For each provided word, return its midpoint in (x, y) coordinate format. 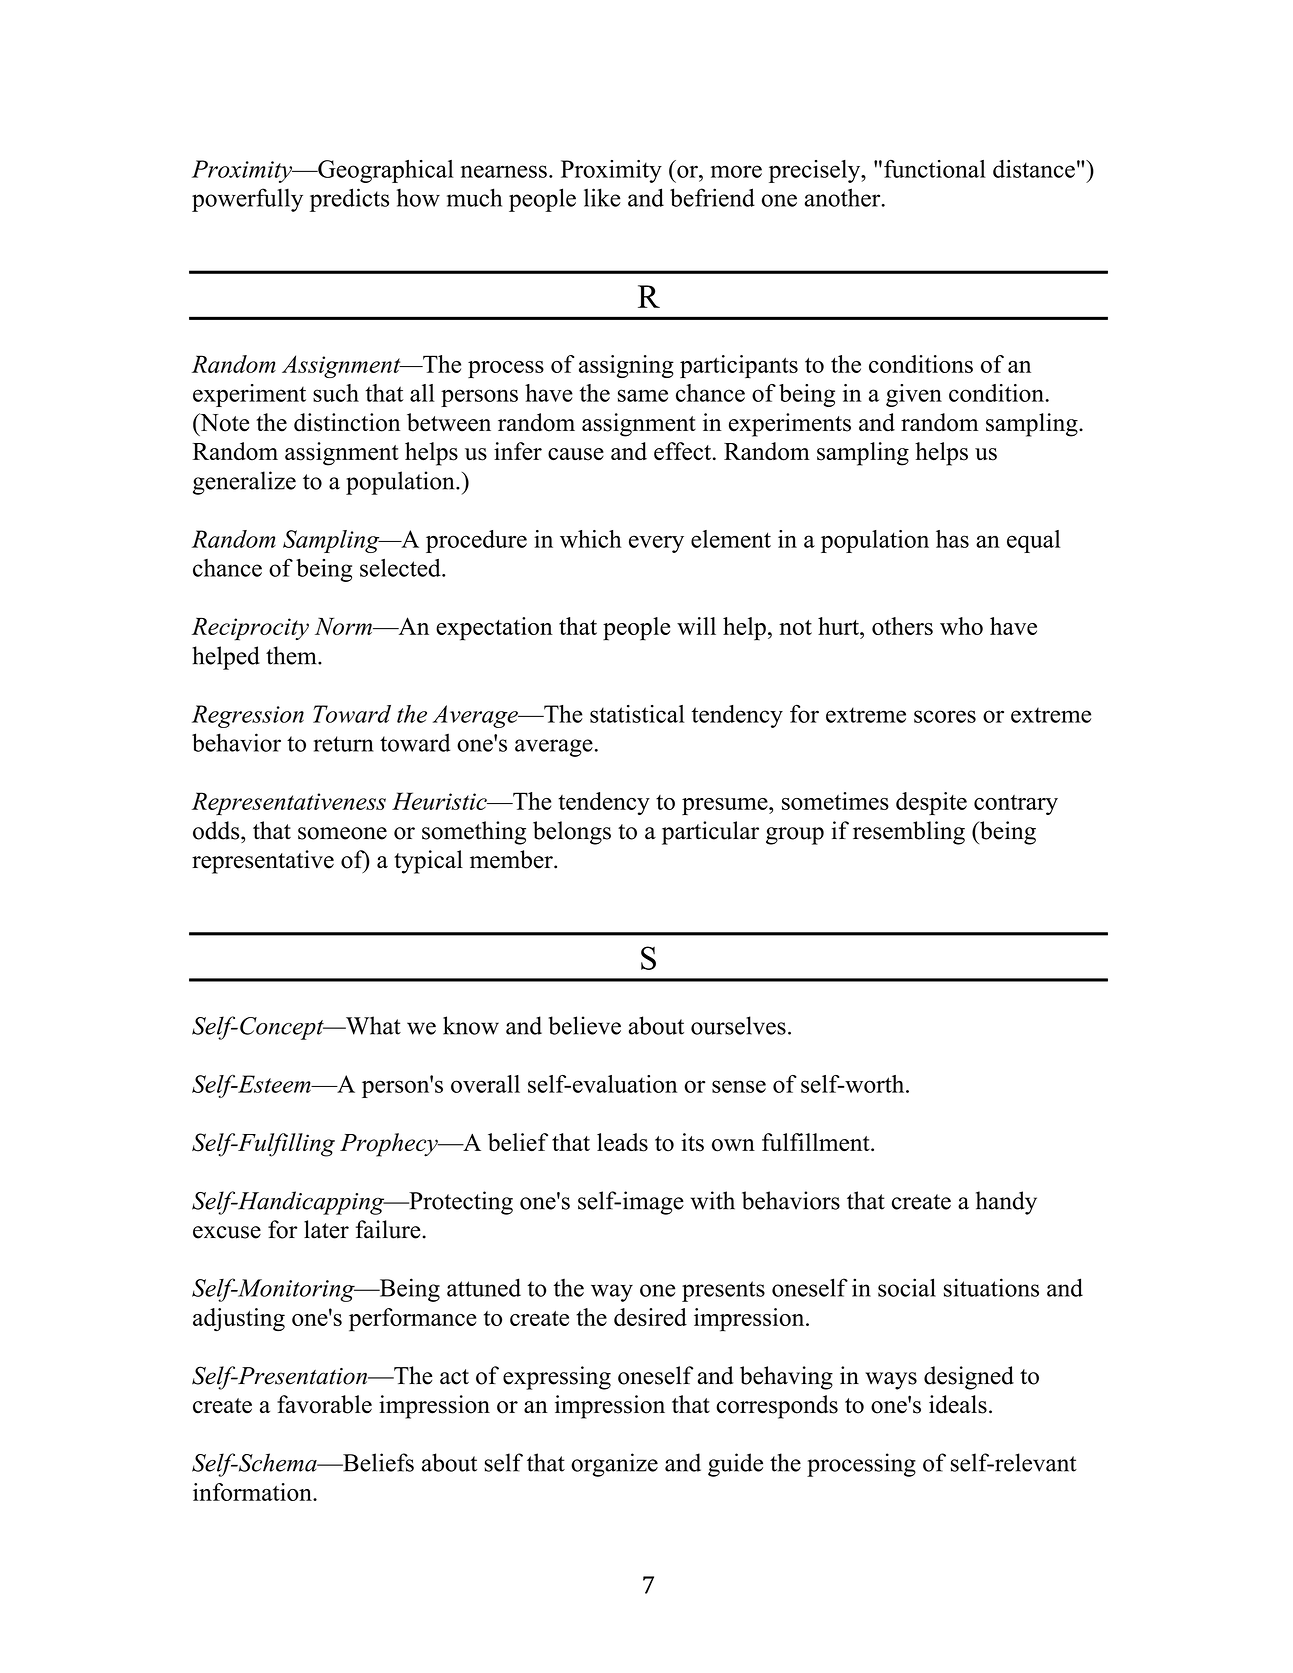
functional (935, 169)
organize (614, 1465)
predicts (349, 200)
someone (342, 833)
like (602, 197)
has (952, 539)
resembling (909, 833)
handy (1006, 1203)
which (591, 539)
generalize (244, 483)
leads (622, 1142)
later (326, 1229)
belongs (572, 833)
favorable (324, 1404)
